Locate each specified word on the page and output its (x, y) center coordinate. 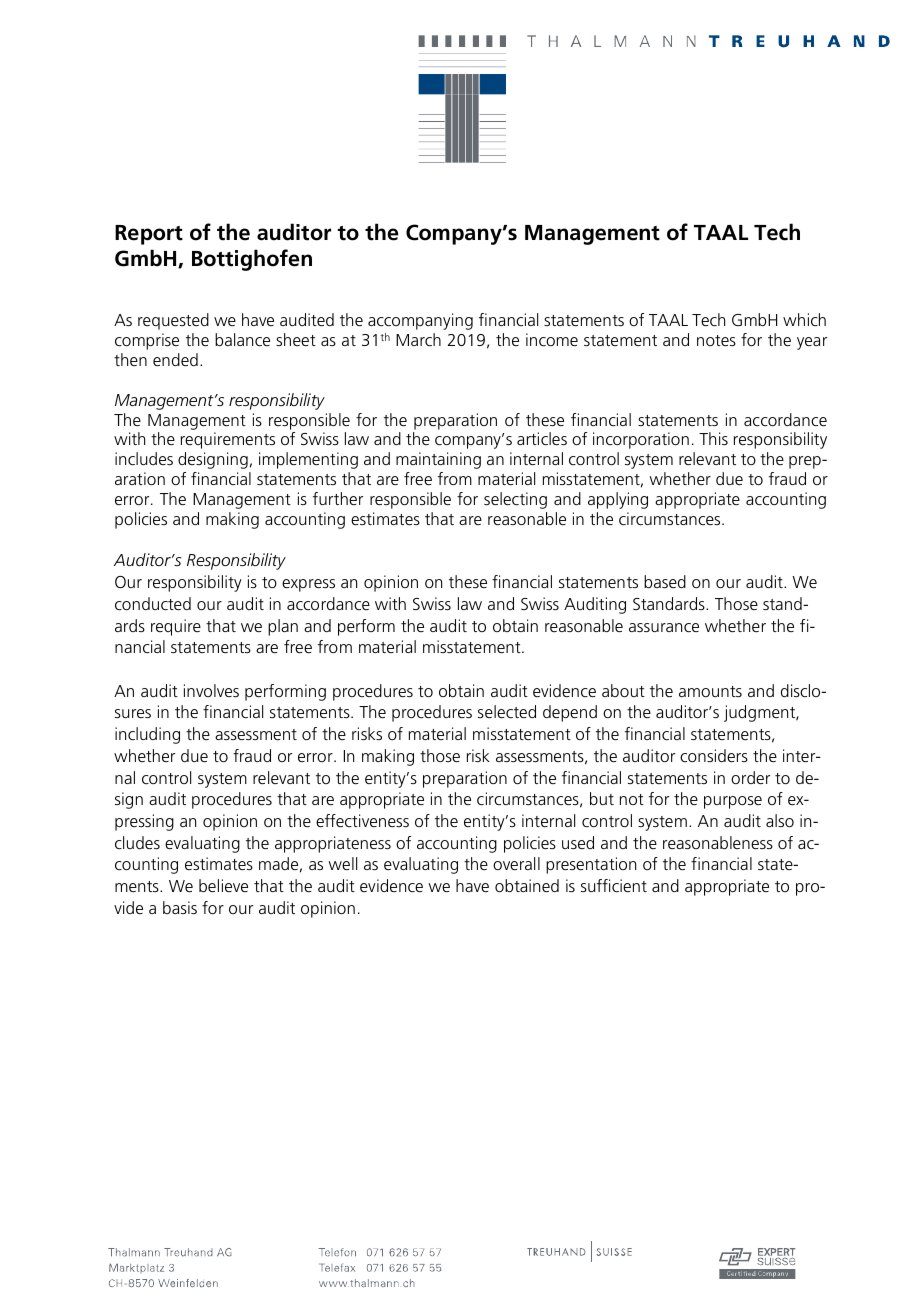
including (147, 735)
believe (223, 885)
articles (542, 438)
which (804, 319)
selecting (515, 500)
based (665, 581)
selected (507, 711)
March (418, 339)
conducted (153, 603)
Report (149, 235)
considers (714, 755)
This (713, 438)
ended (175, 359)
